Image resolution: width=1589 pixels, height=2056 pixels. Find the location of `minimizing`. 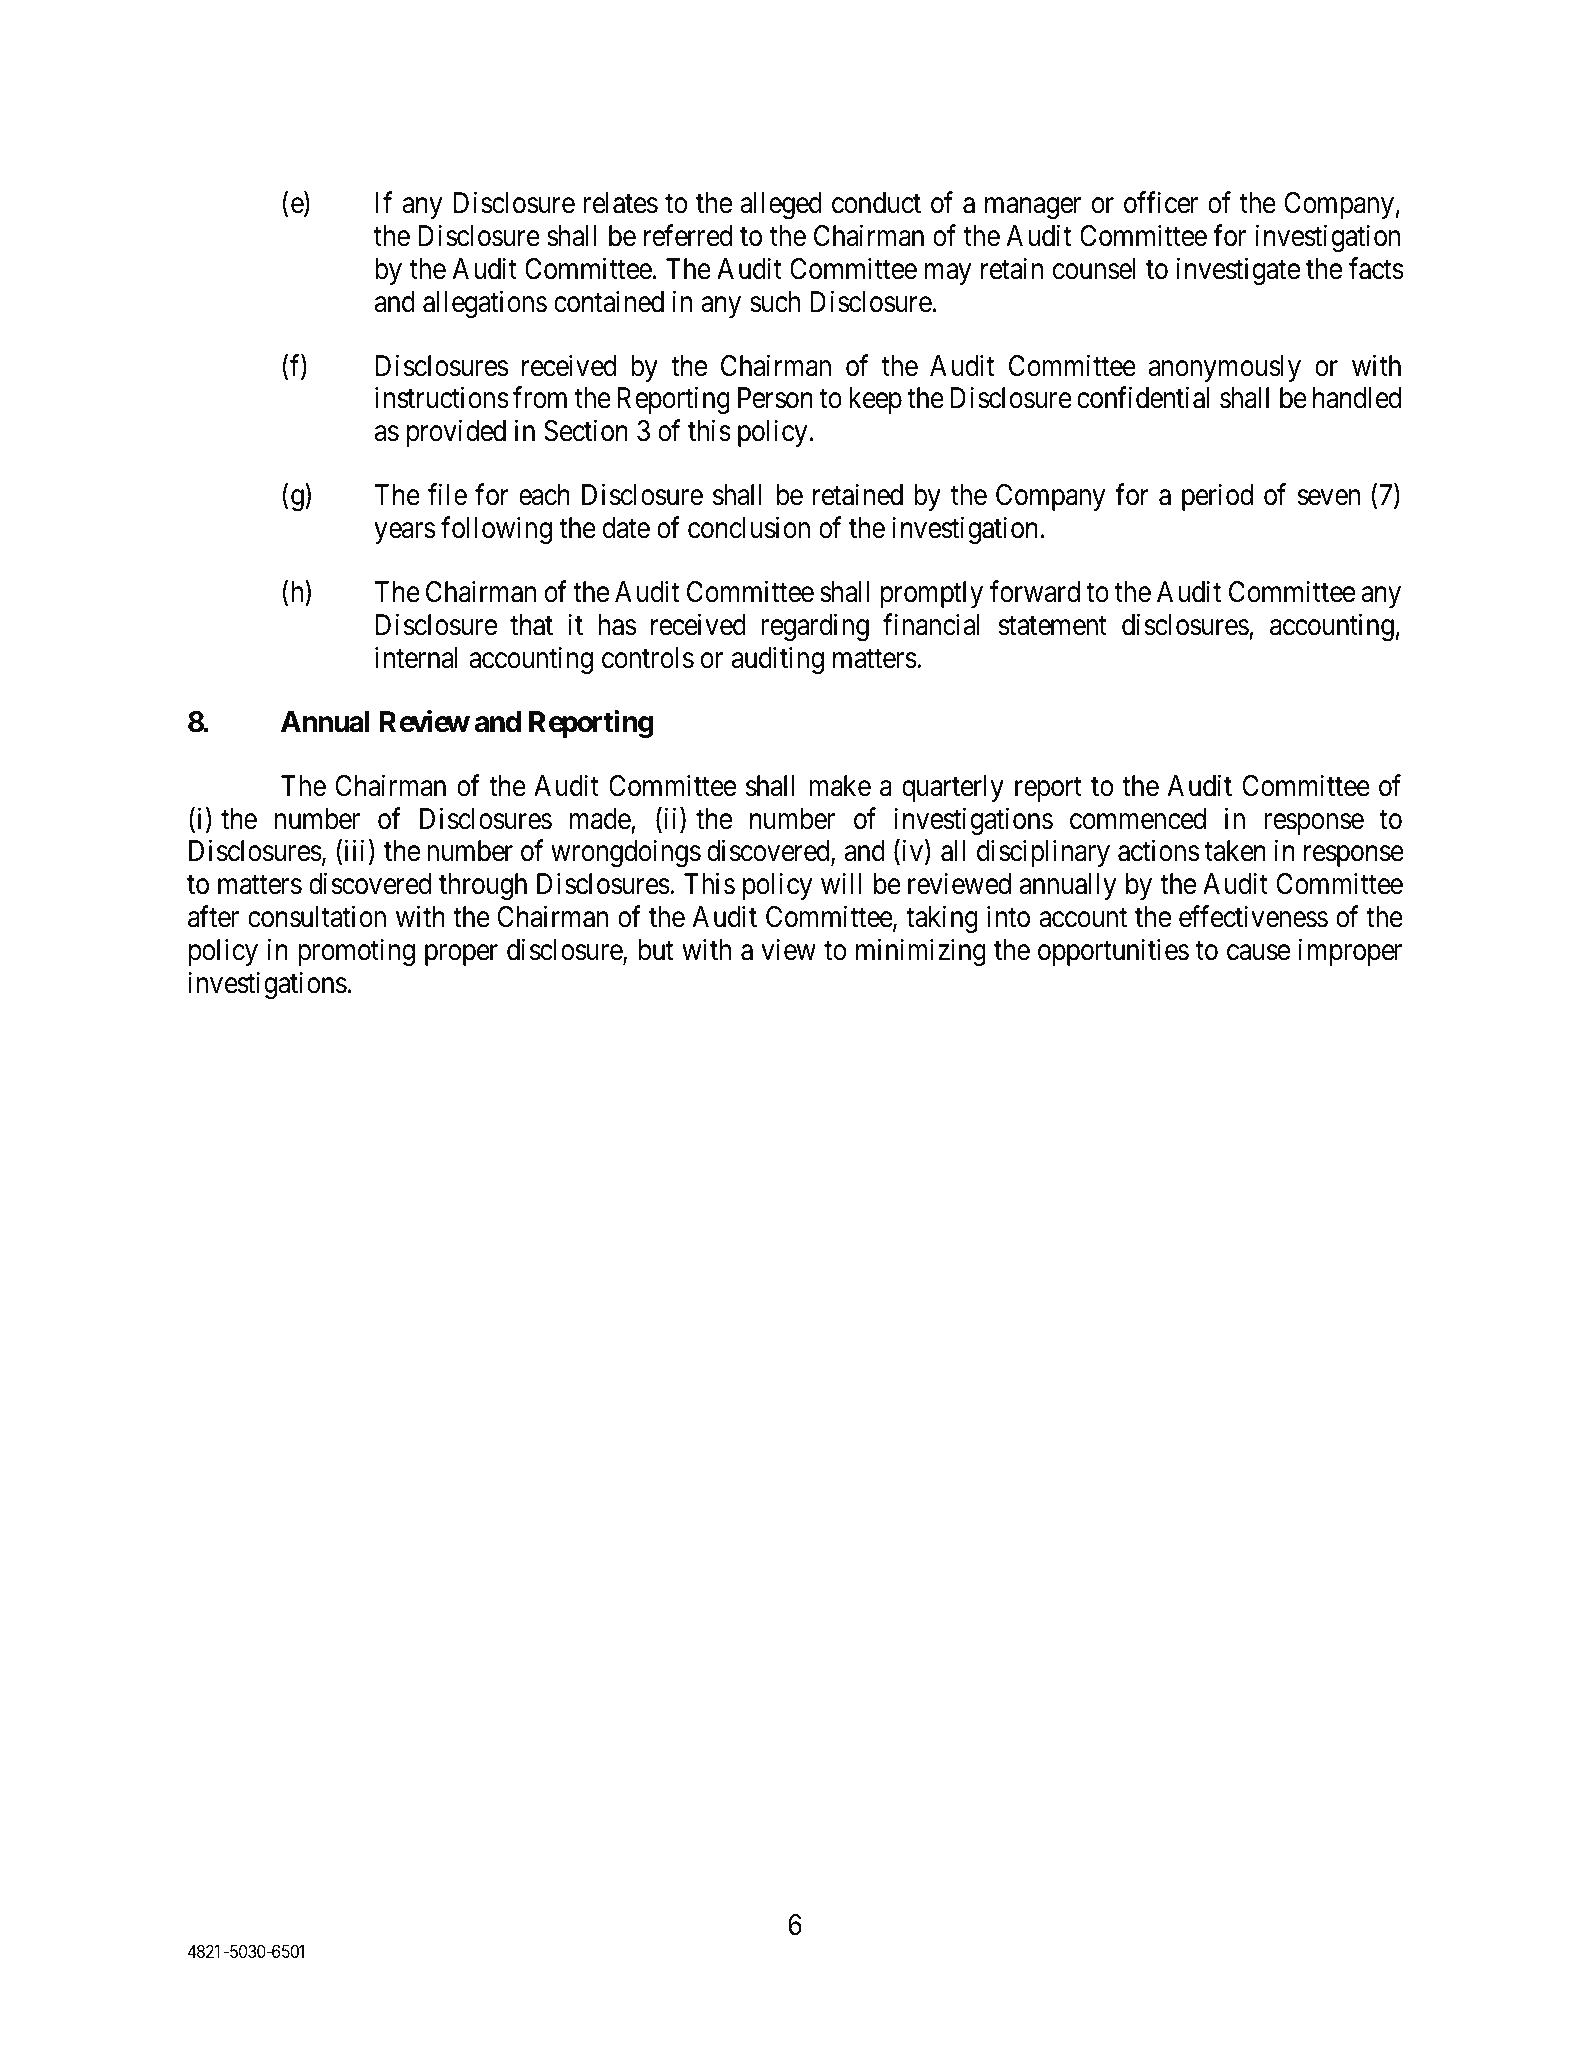

minimizing is located at coordinates (921, 952).
